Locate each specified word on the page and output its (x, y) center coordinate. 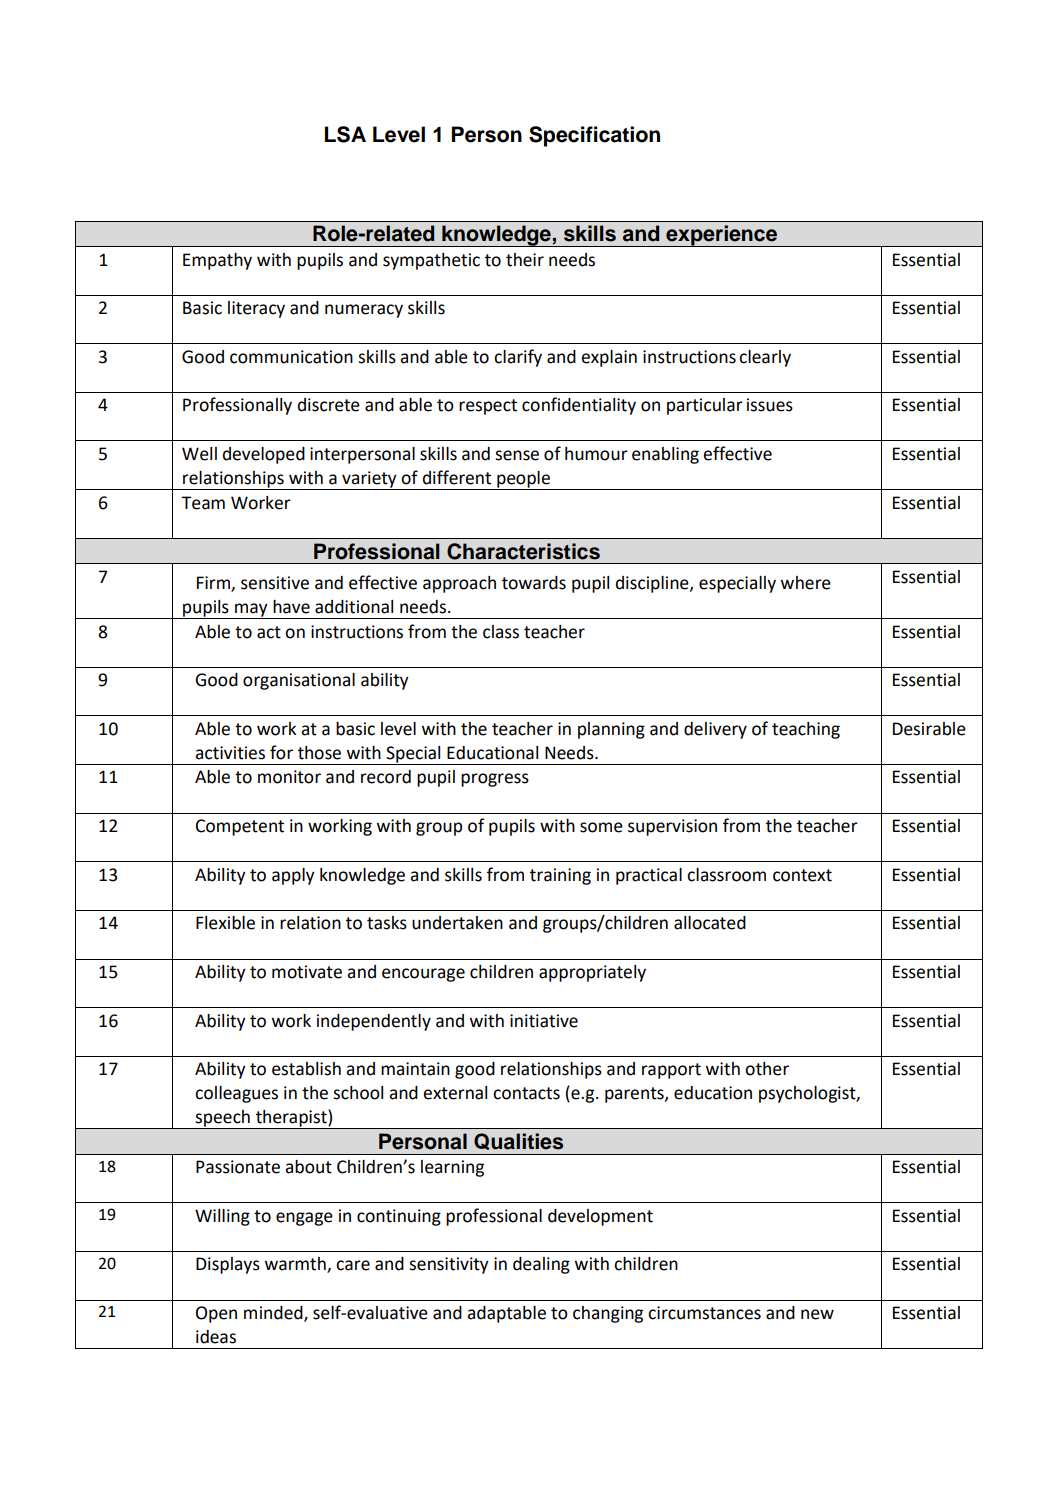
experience (722, 236)
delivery (715, 730)
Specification (594, 136)
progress (495, 780)
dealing (541, 1265)
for (281, 752)
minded (274, 1314)
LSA (345, 134)
